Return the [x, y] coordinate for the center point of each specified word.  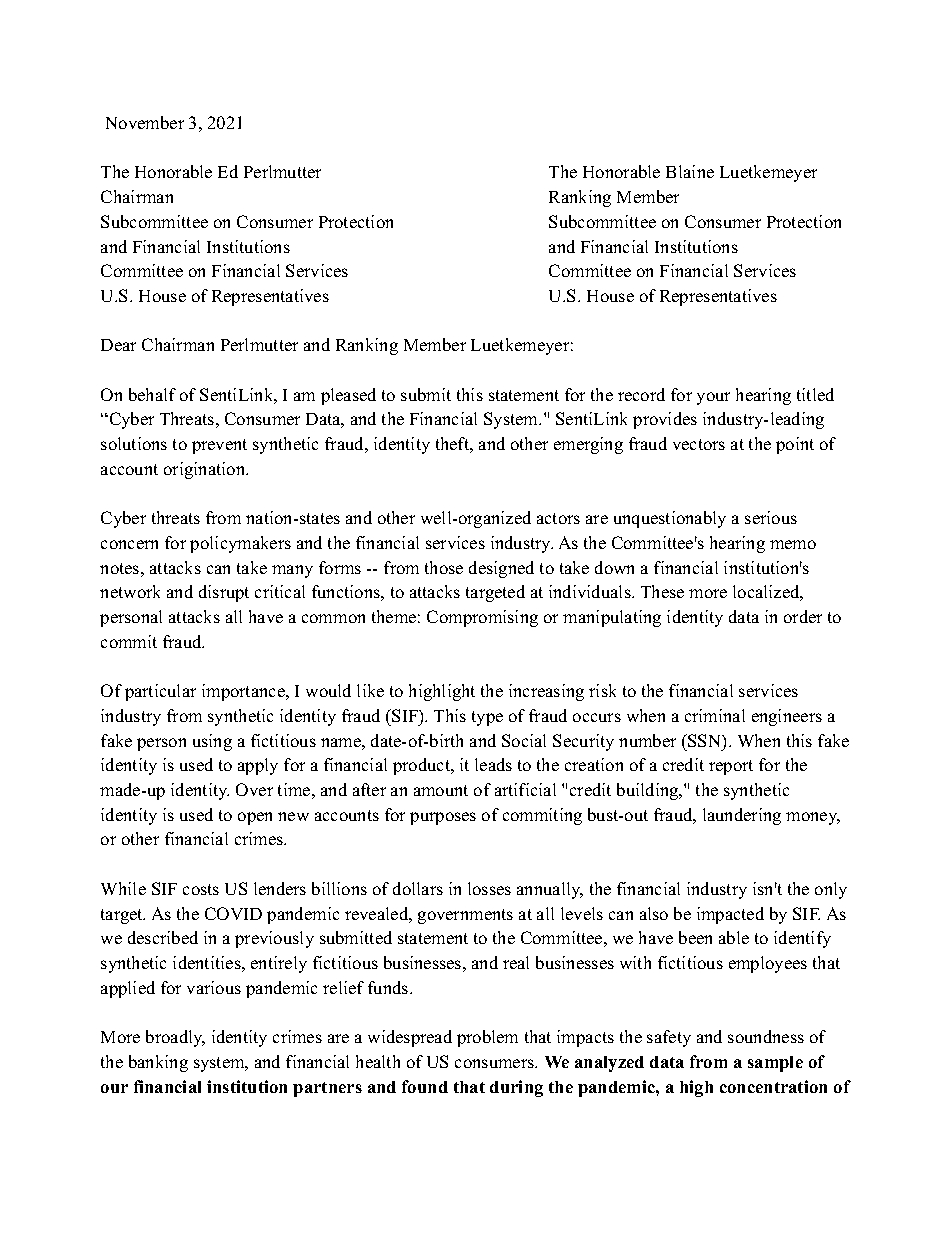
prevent [219, 446]
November [145, 122]
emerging [588, 445]
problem [487, 1038]
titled [815, 394]
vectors [699, 444]
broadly [175, 1038]
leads [493, 764]
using [212, 742]
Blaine [690, 171]
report [731, 767]
